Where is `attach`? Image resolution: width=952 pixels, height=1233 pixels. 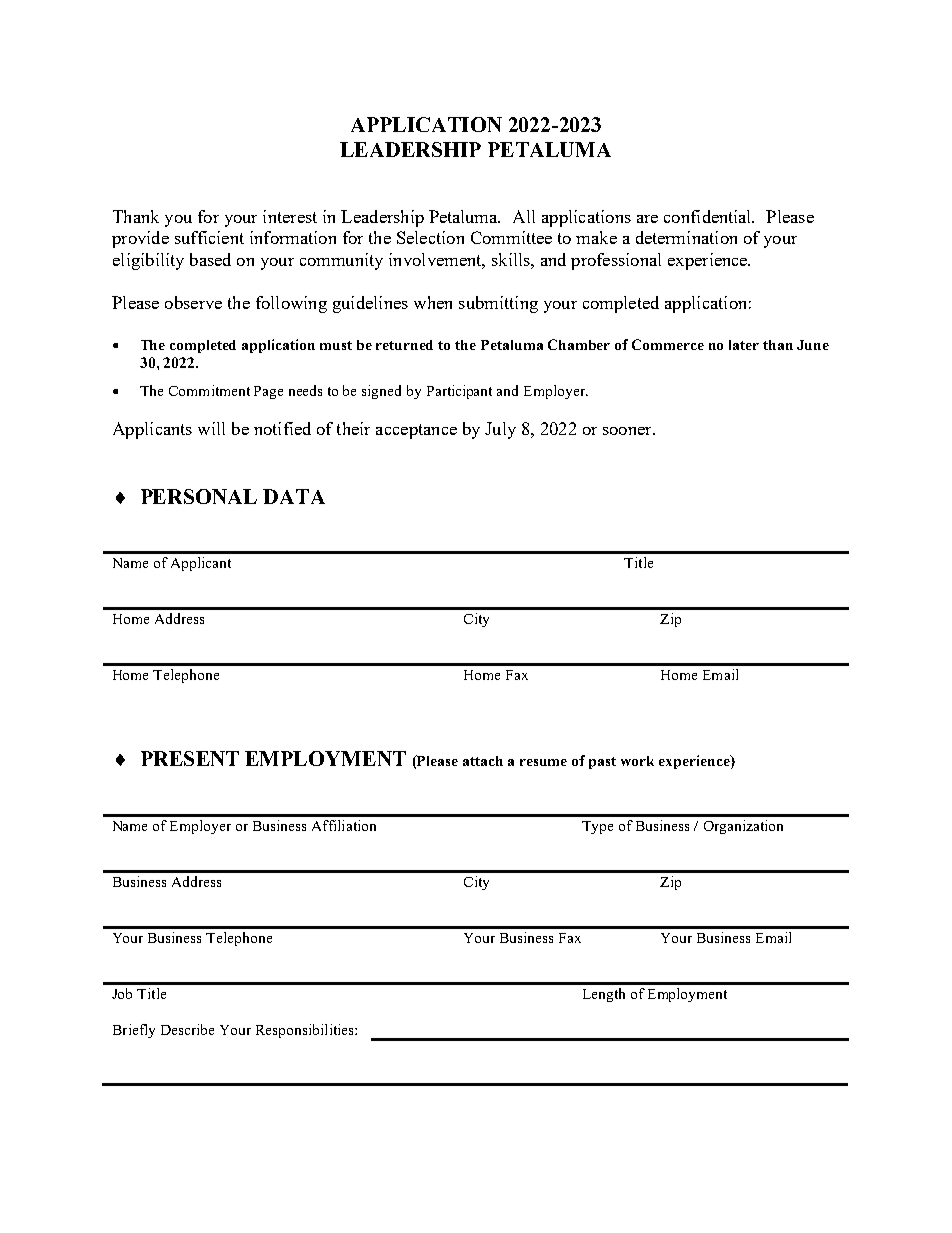 attach is located at coordinates (483, 761).
